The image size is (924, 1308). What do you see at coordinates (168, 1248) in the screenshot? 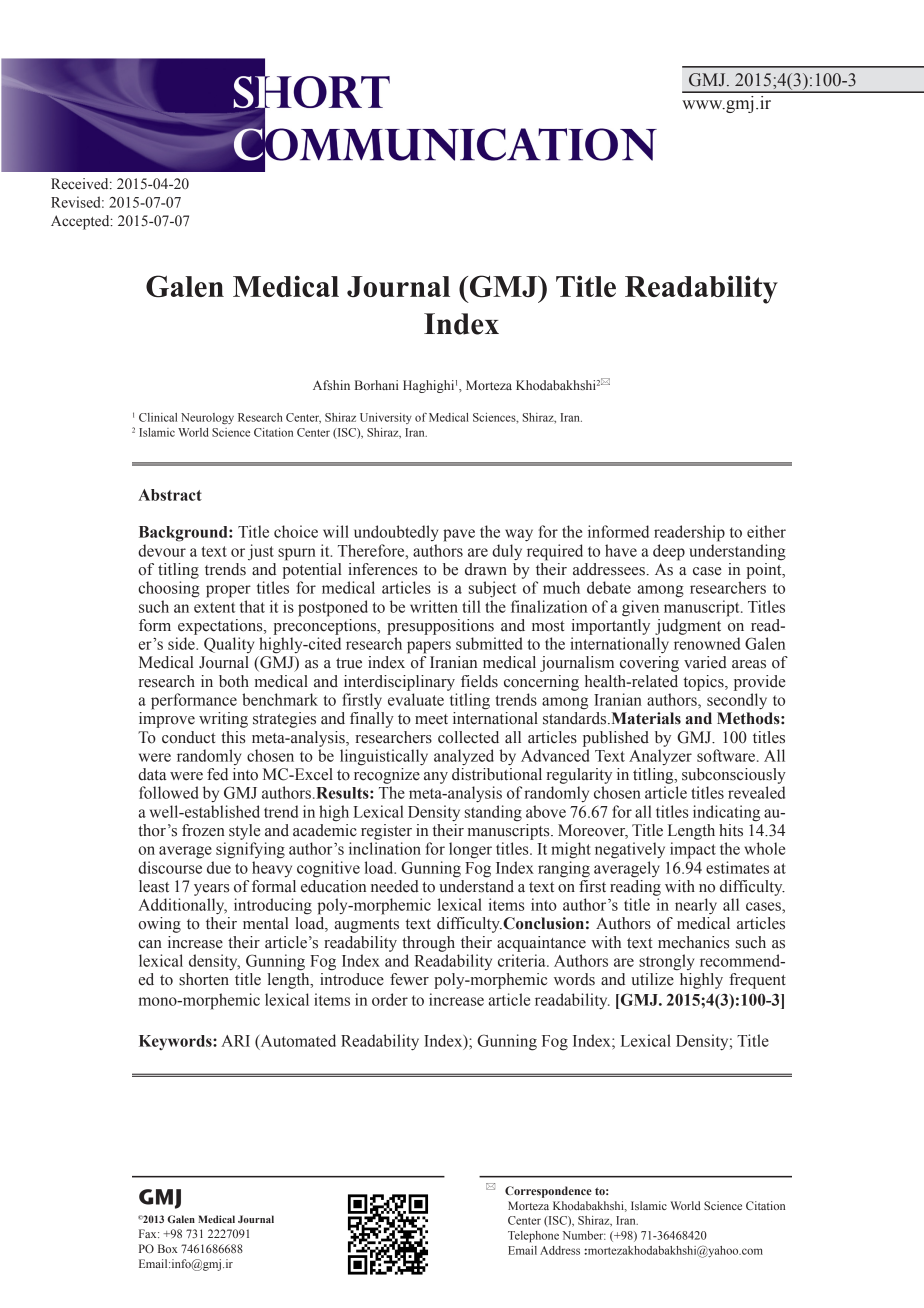
I see `Box` at bounding box center [168, 1248].
